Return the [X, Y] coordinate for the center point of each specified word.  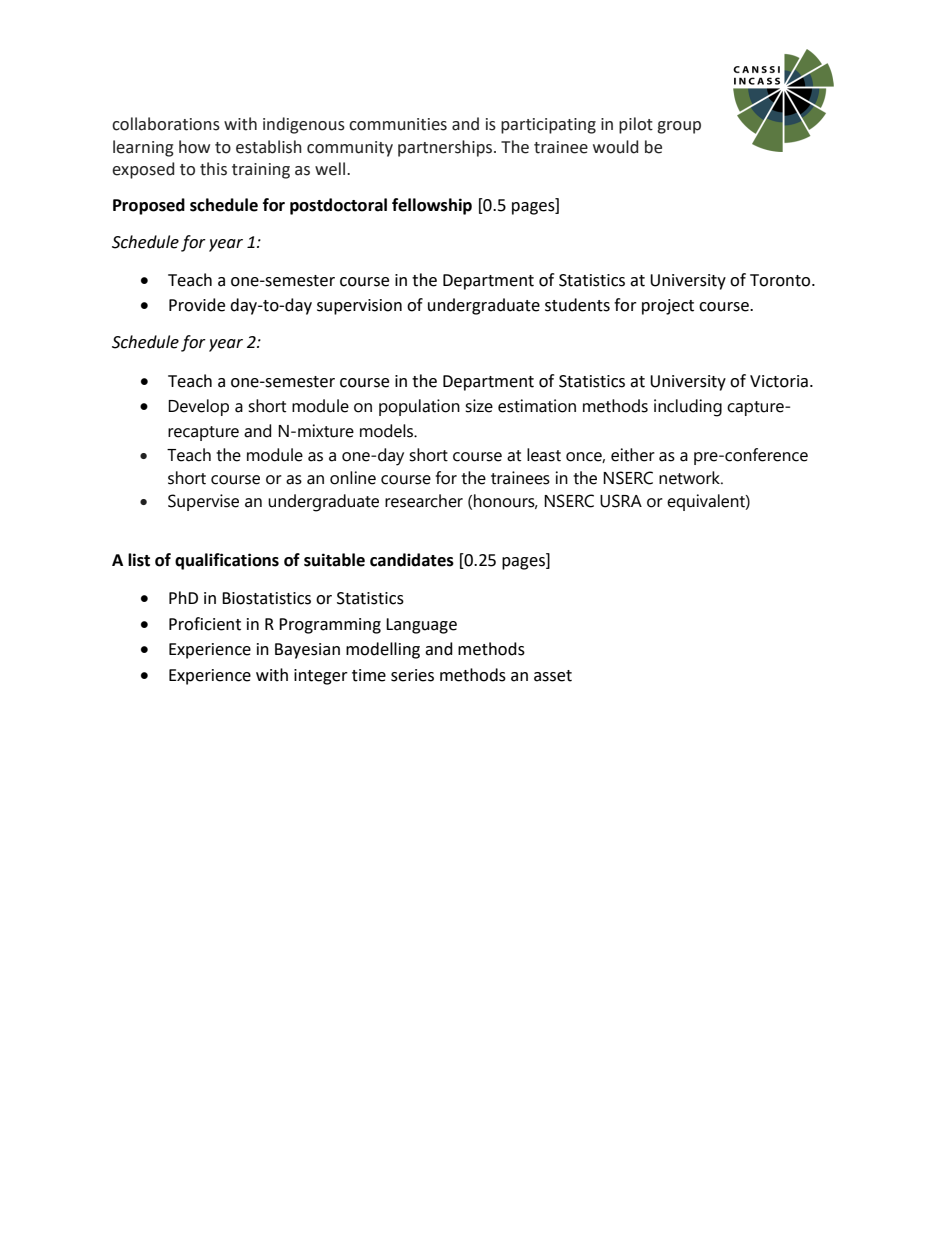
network [690, 478]
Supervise [203, 502]
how [194, 147]
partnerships [446, 148]
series [412, 675]
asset [553, 676]
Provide [197, 305]
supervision [359, 307]
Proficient [205, 624]
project [668, 307]
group [679, 127]
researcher [424, 501]
